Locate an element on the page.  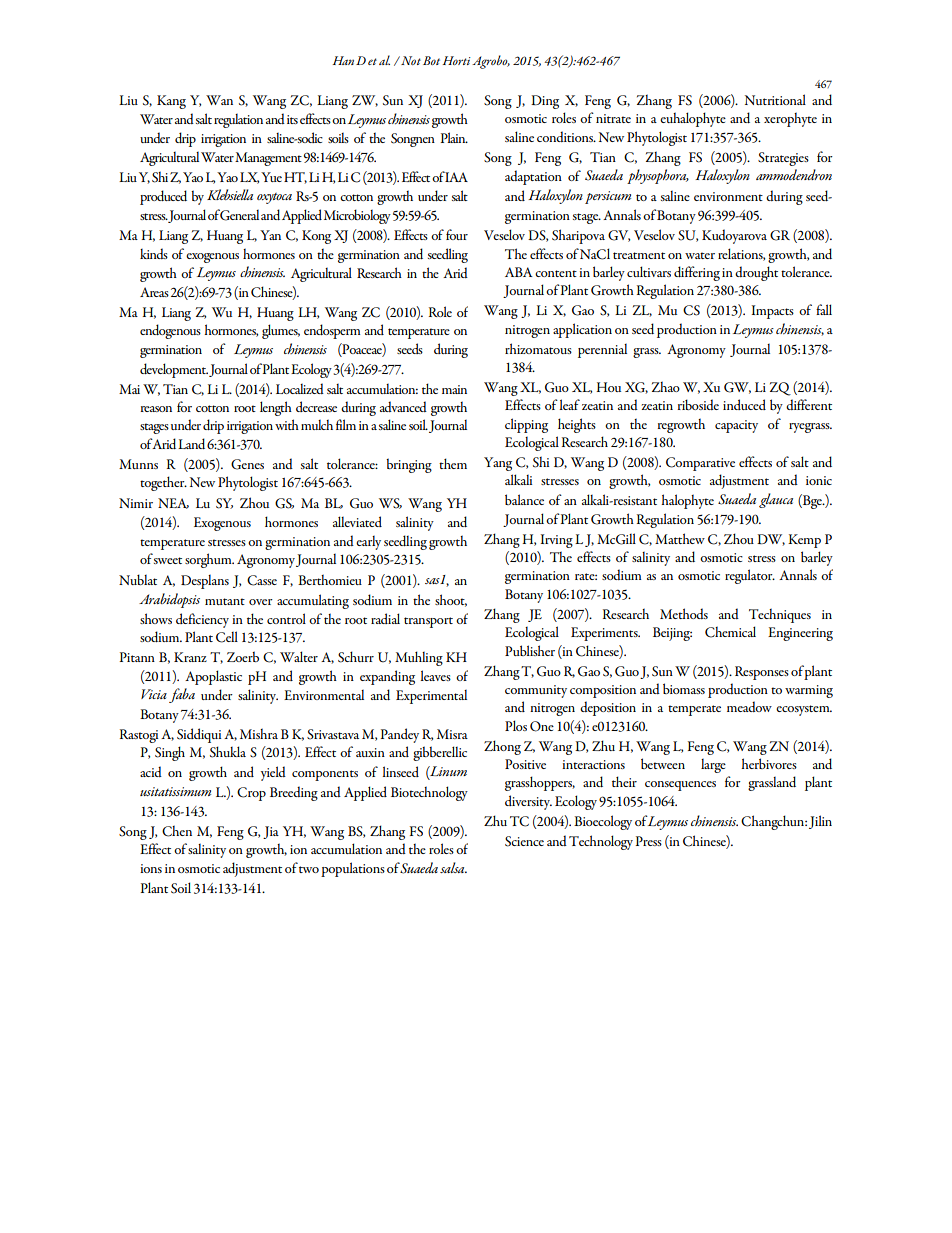
Not is located at coordinates (410, 60).
